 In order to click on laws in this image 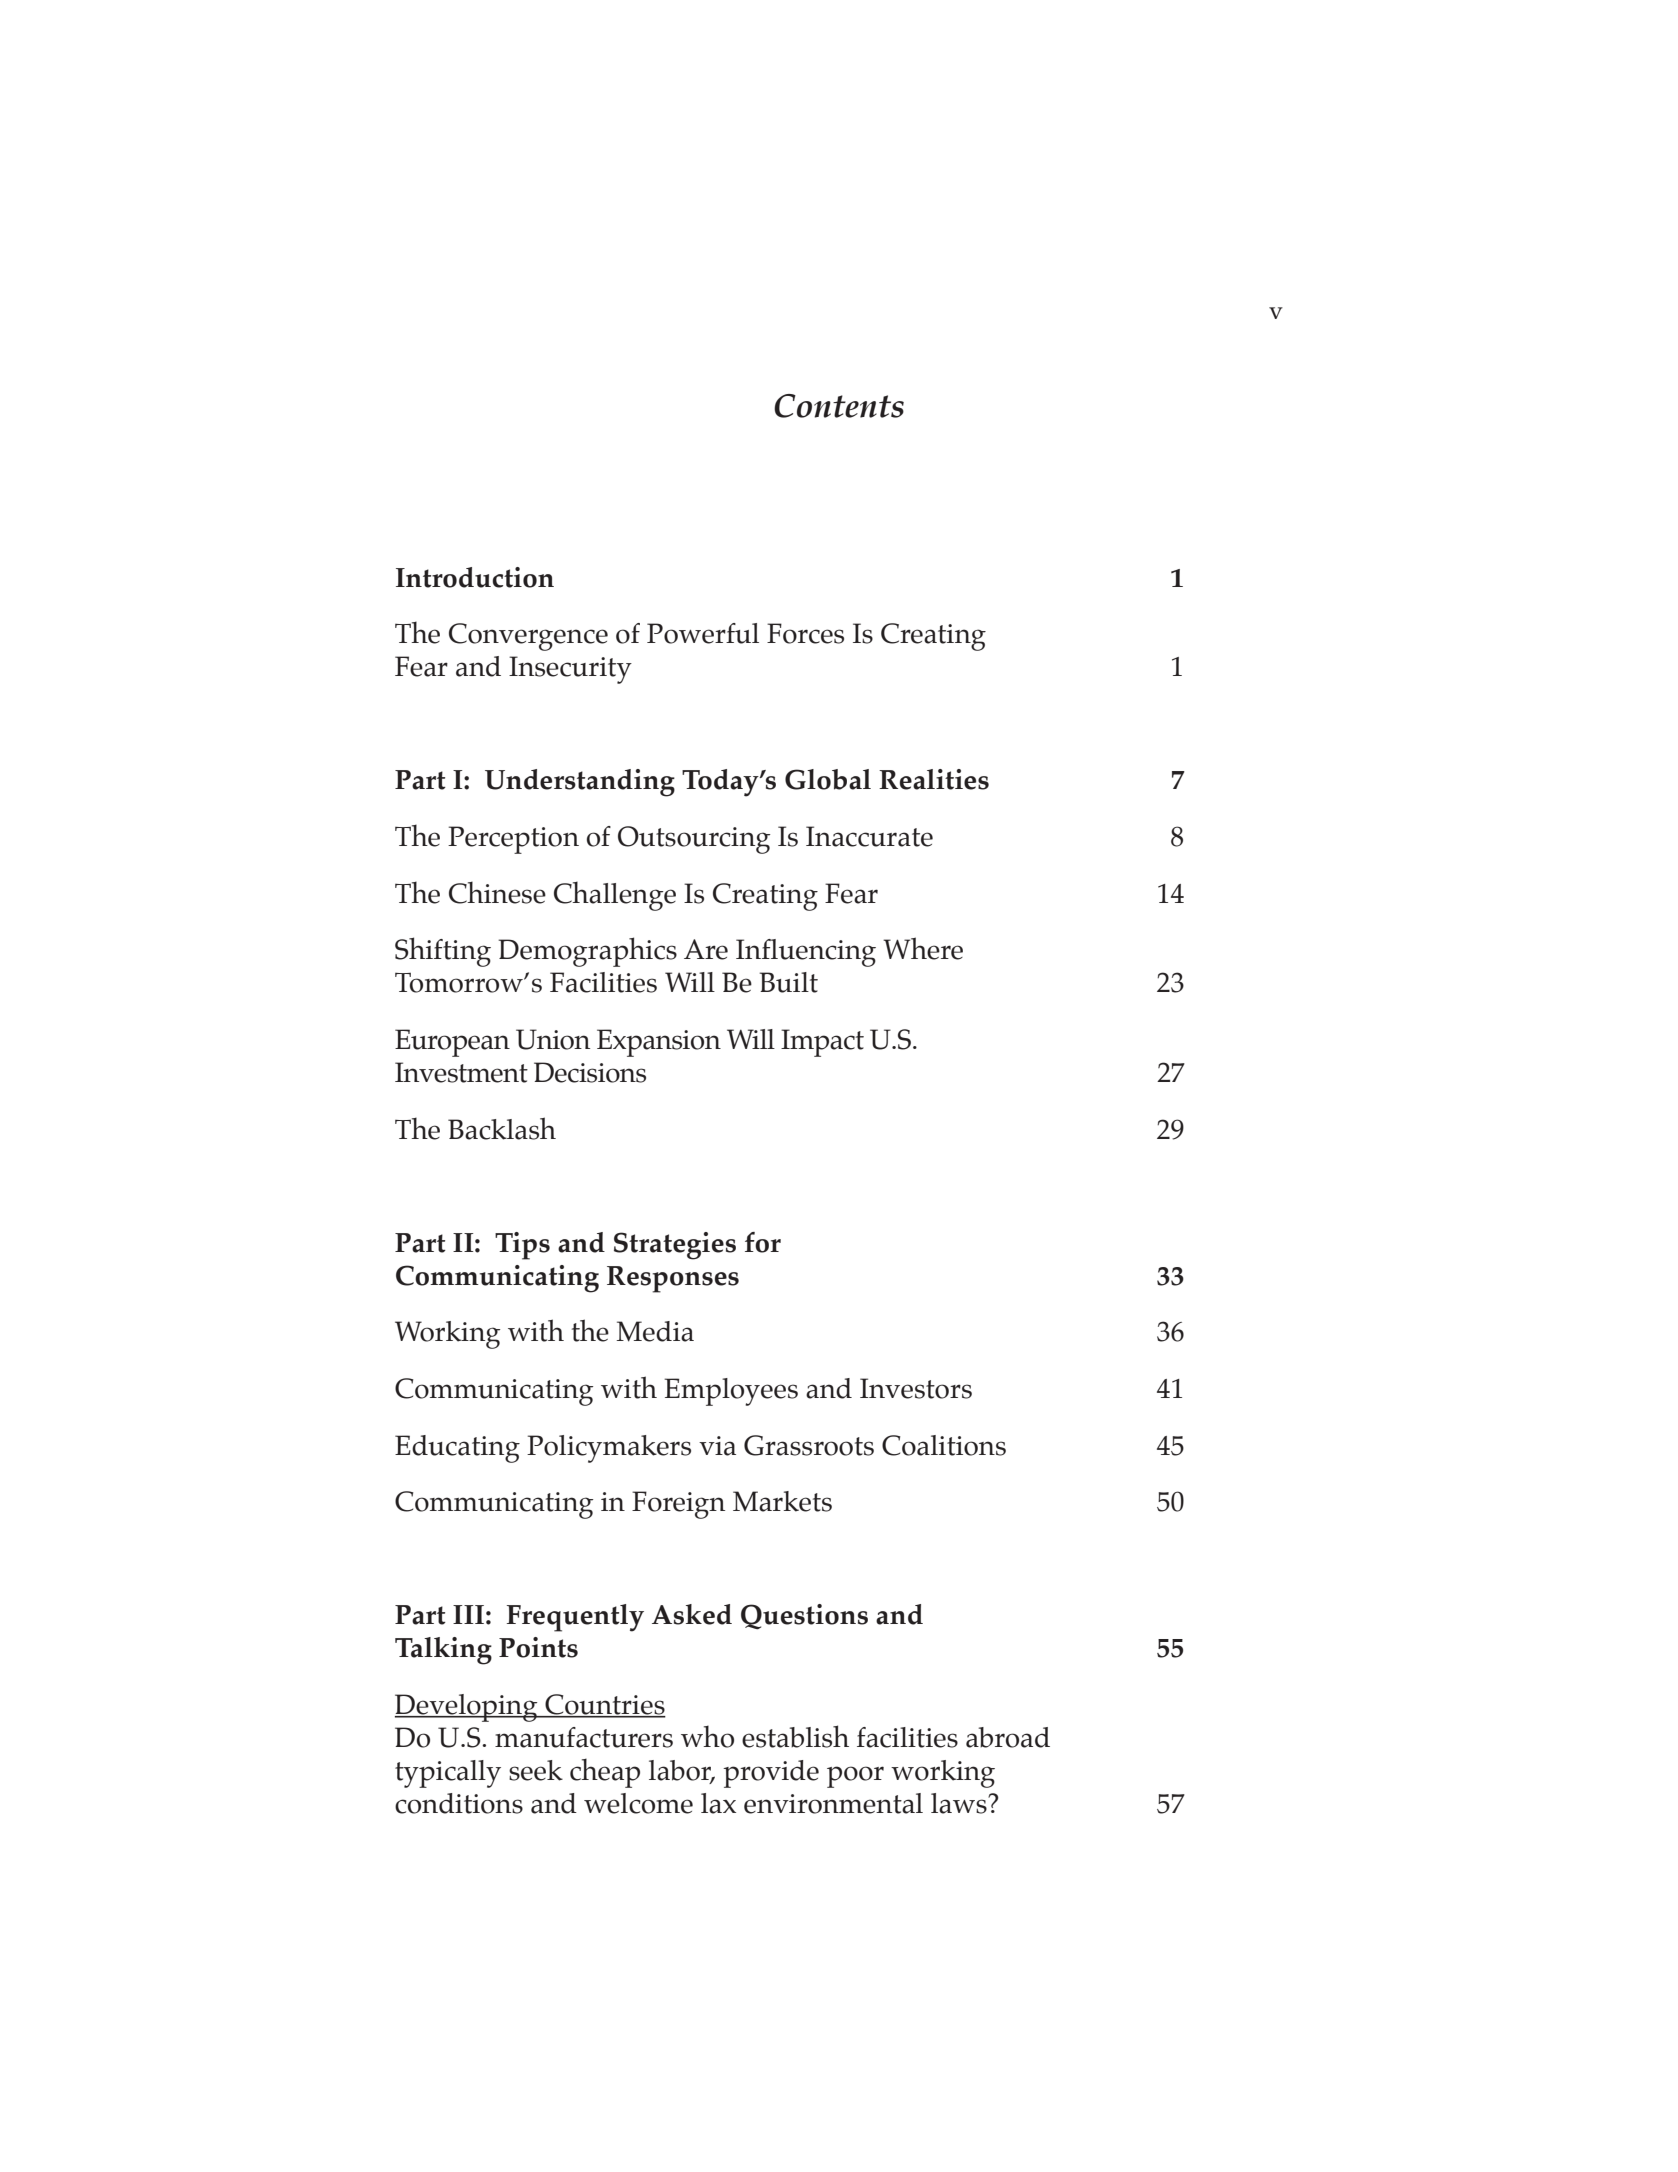, I will do `click(960, 1803)`.
